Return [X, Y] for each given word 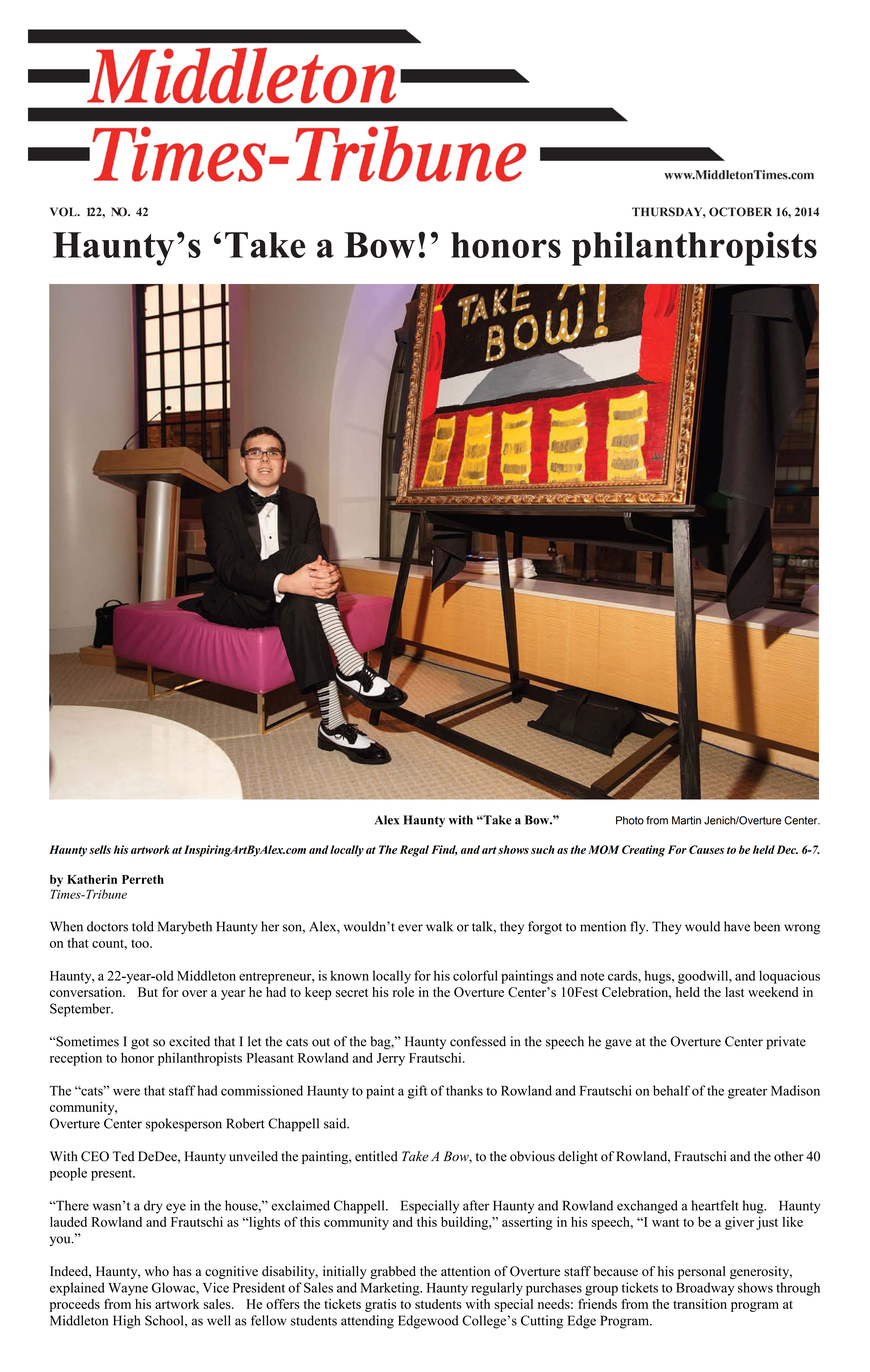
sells [100, 849]
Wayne [128, 1289]
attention [465, 1271]
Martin [686, 820]
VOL [64, 212]
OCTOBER [740, 212]
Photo [630, 820]
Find [444, 850]
